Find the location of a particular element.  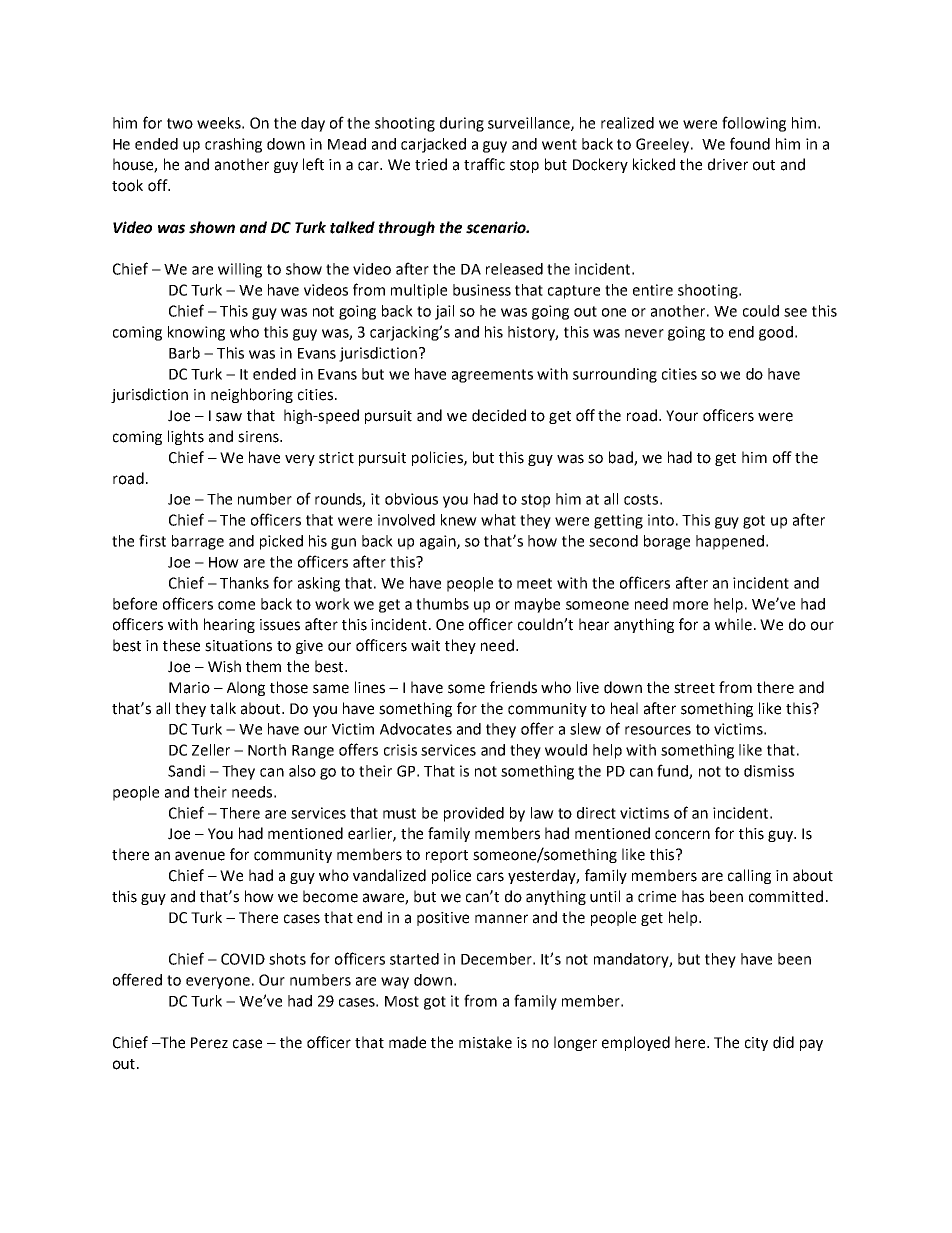

driver is located at coordinates (728, 164).
